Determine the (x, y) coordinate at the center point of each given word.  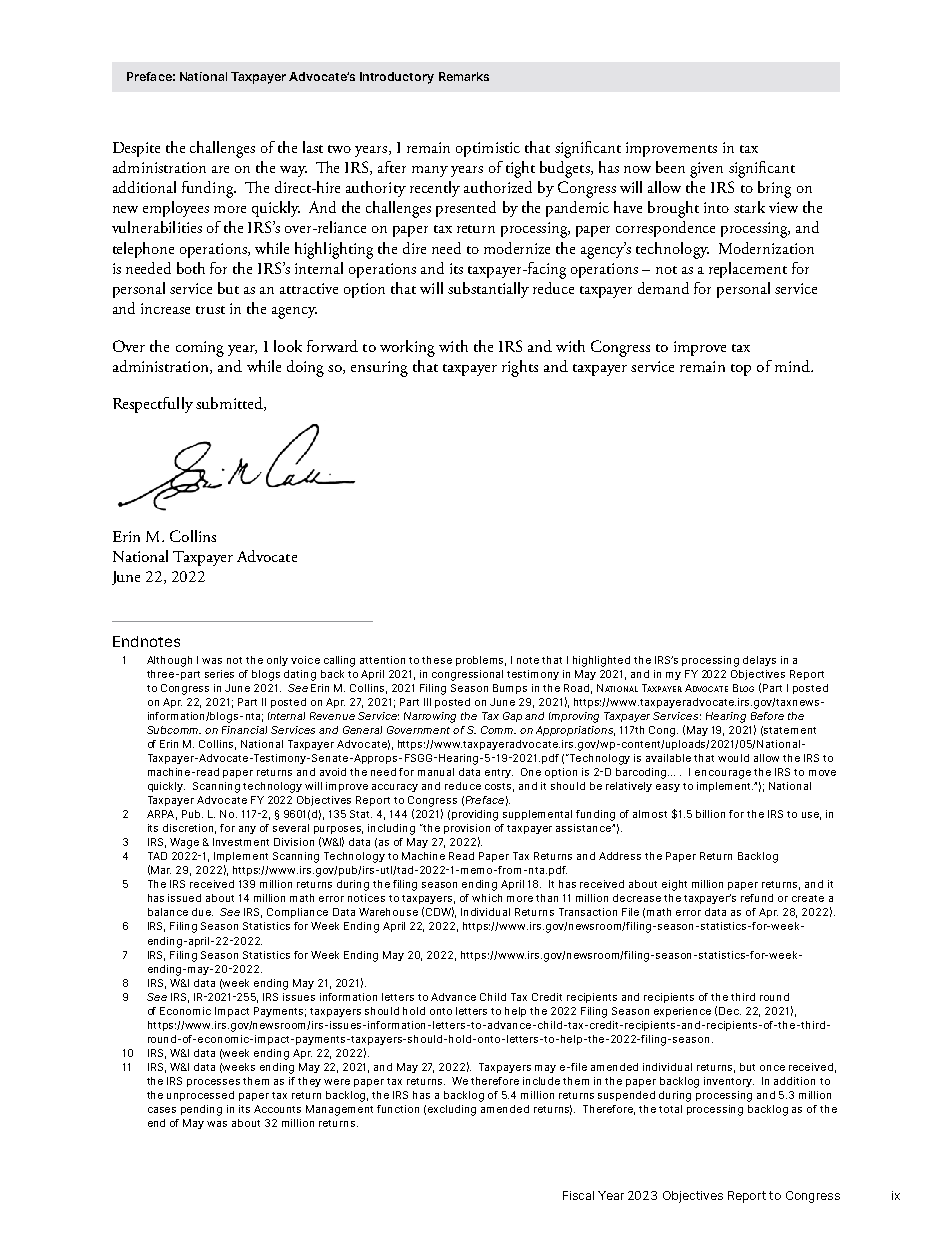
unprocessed (200, 1096)
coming (200, 349)
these (437, 660)
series (219, 674)
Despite (136, 149)
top (741, 370)
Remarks (464, 76)
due (202, 912)
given (706, 170)
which (487, 898)
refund (757, 898)
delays (759, 661)
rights (520, 368)
